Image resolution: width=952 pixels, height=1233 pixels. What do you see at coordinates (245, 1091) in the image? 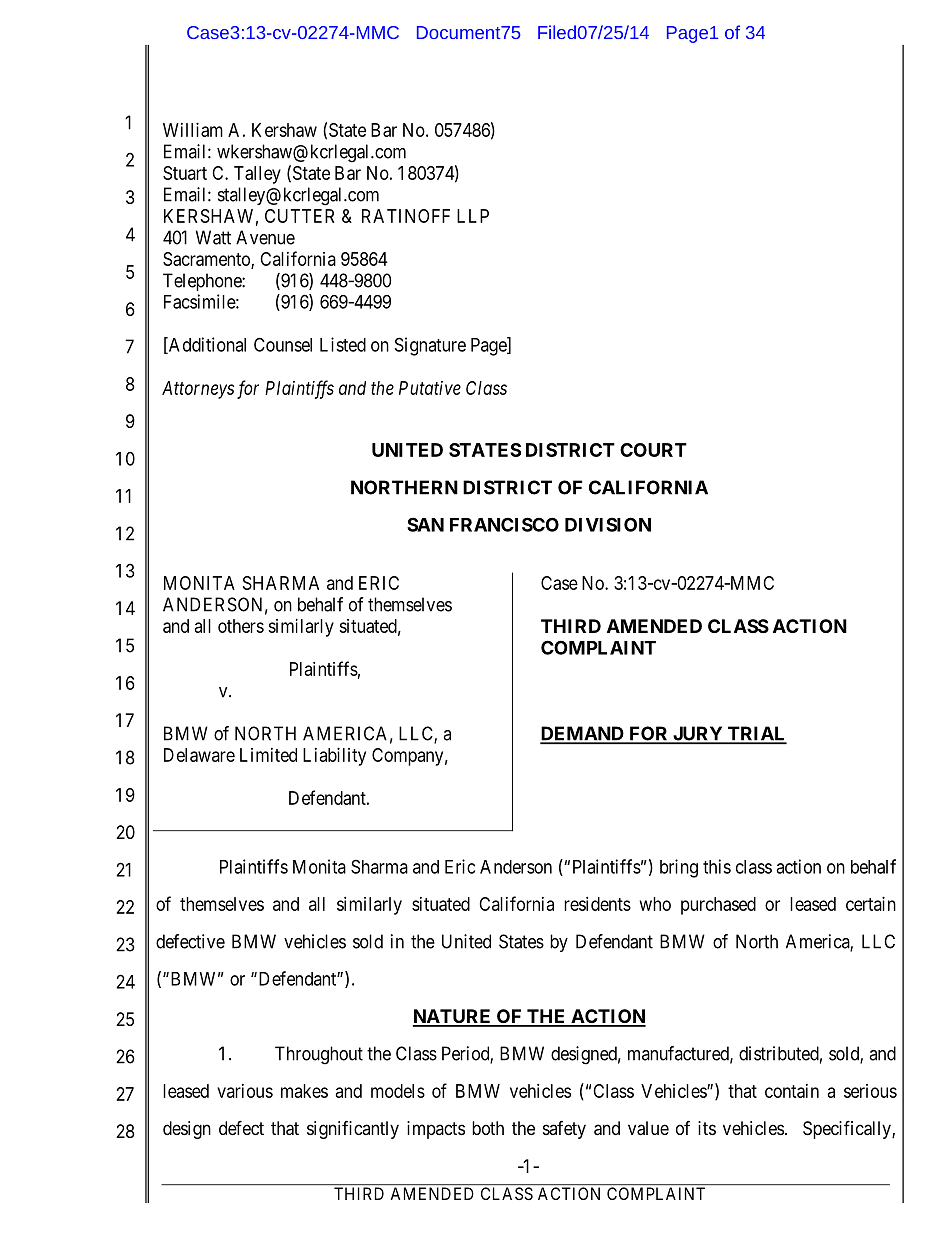
I see `various` at bounding box center [245, 1091].
